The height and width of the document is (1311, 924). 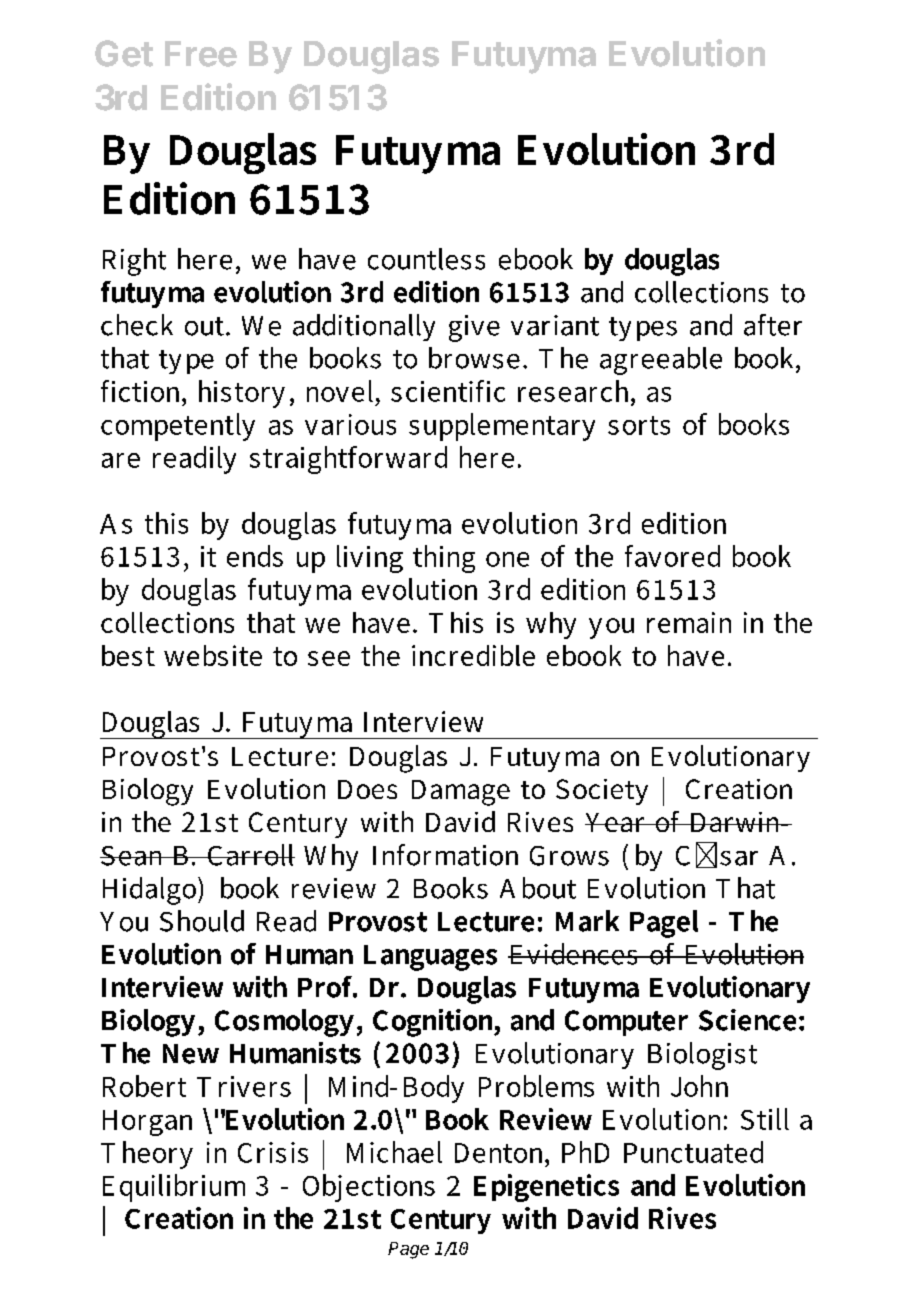 What do you see at coordinates (426, 259) in the document?
I see `countless` at bounding box center [426, 259].
